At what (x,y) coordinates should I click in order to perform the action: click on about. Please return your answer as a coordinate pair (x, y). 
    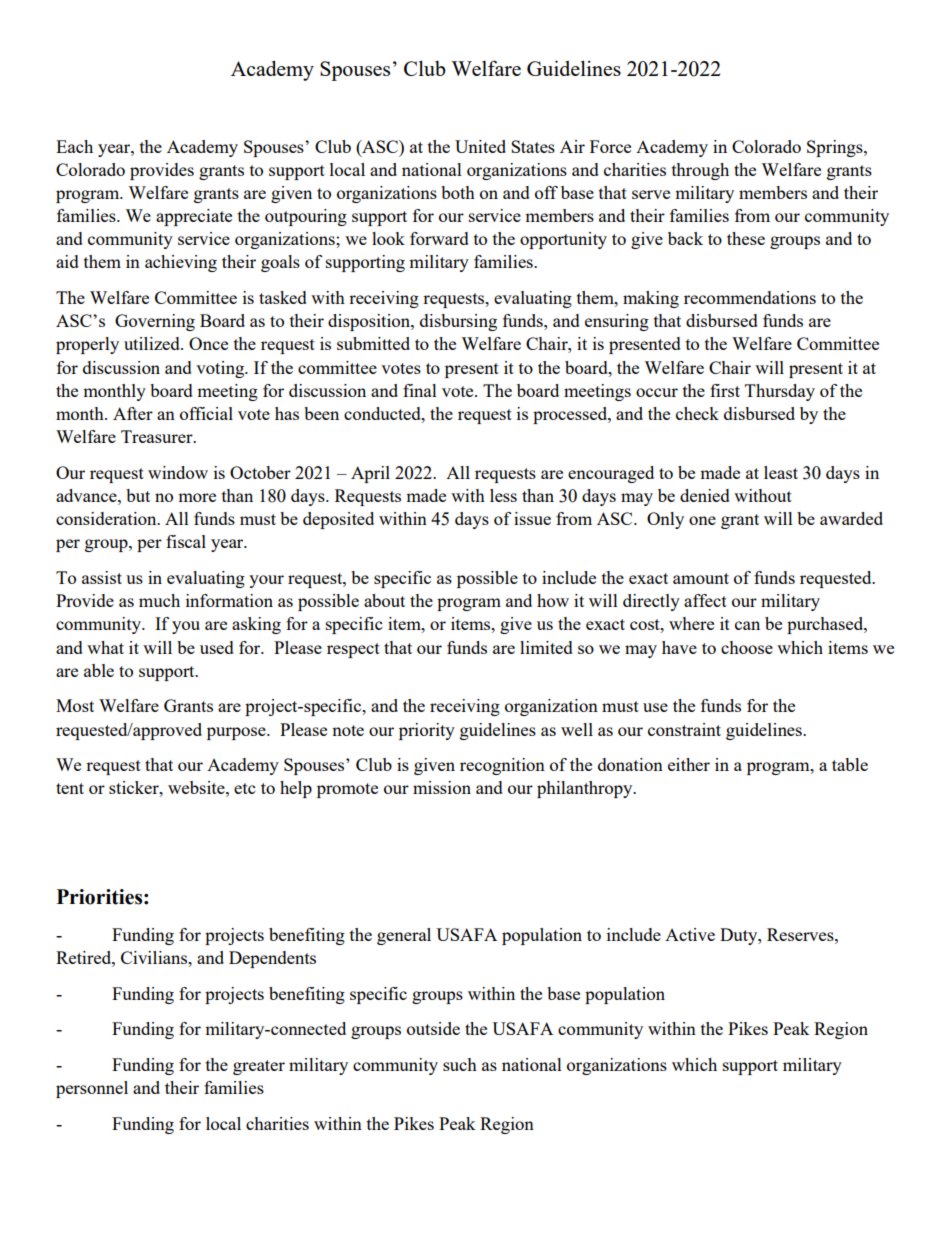
    Looking at the image, I should click on (384, 600).
